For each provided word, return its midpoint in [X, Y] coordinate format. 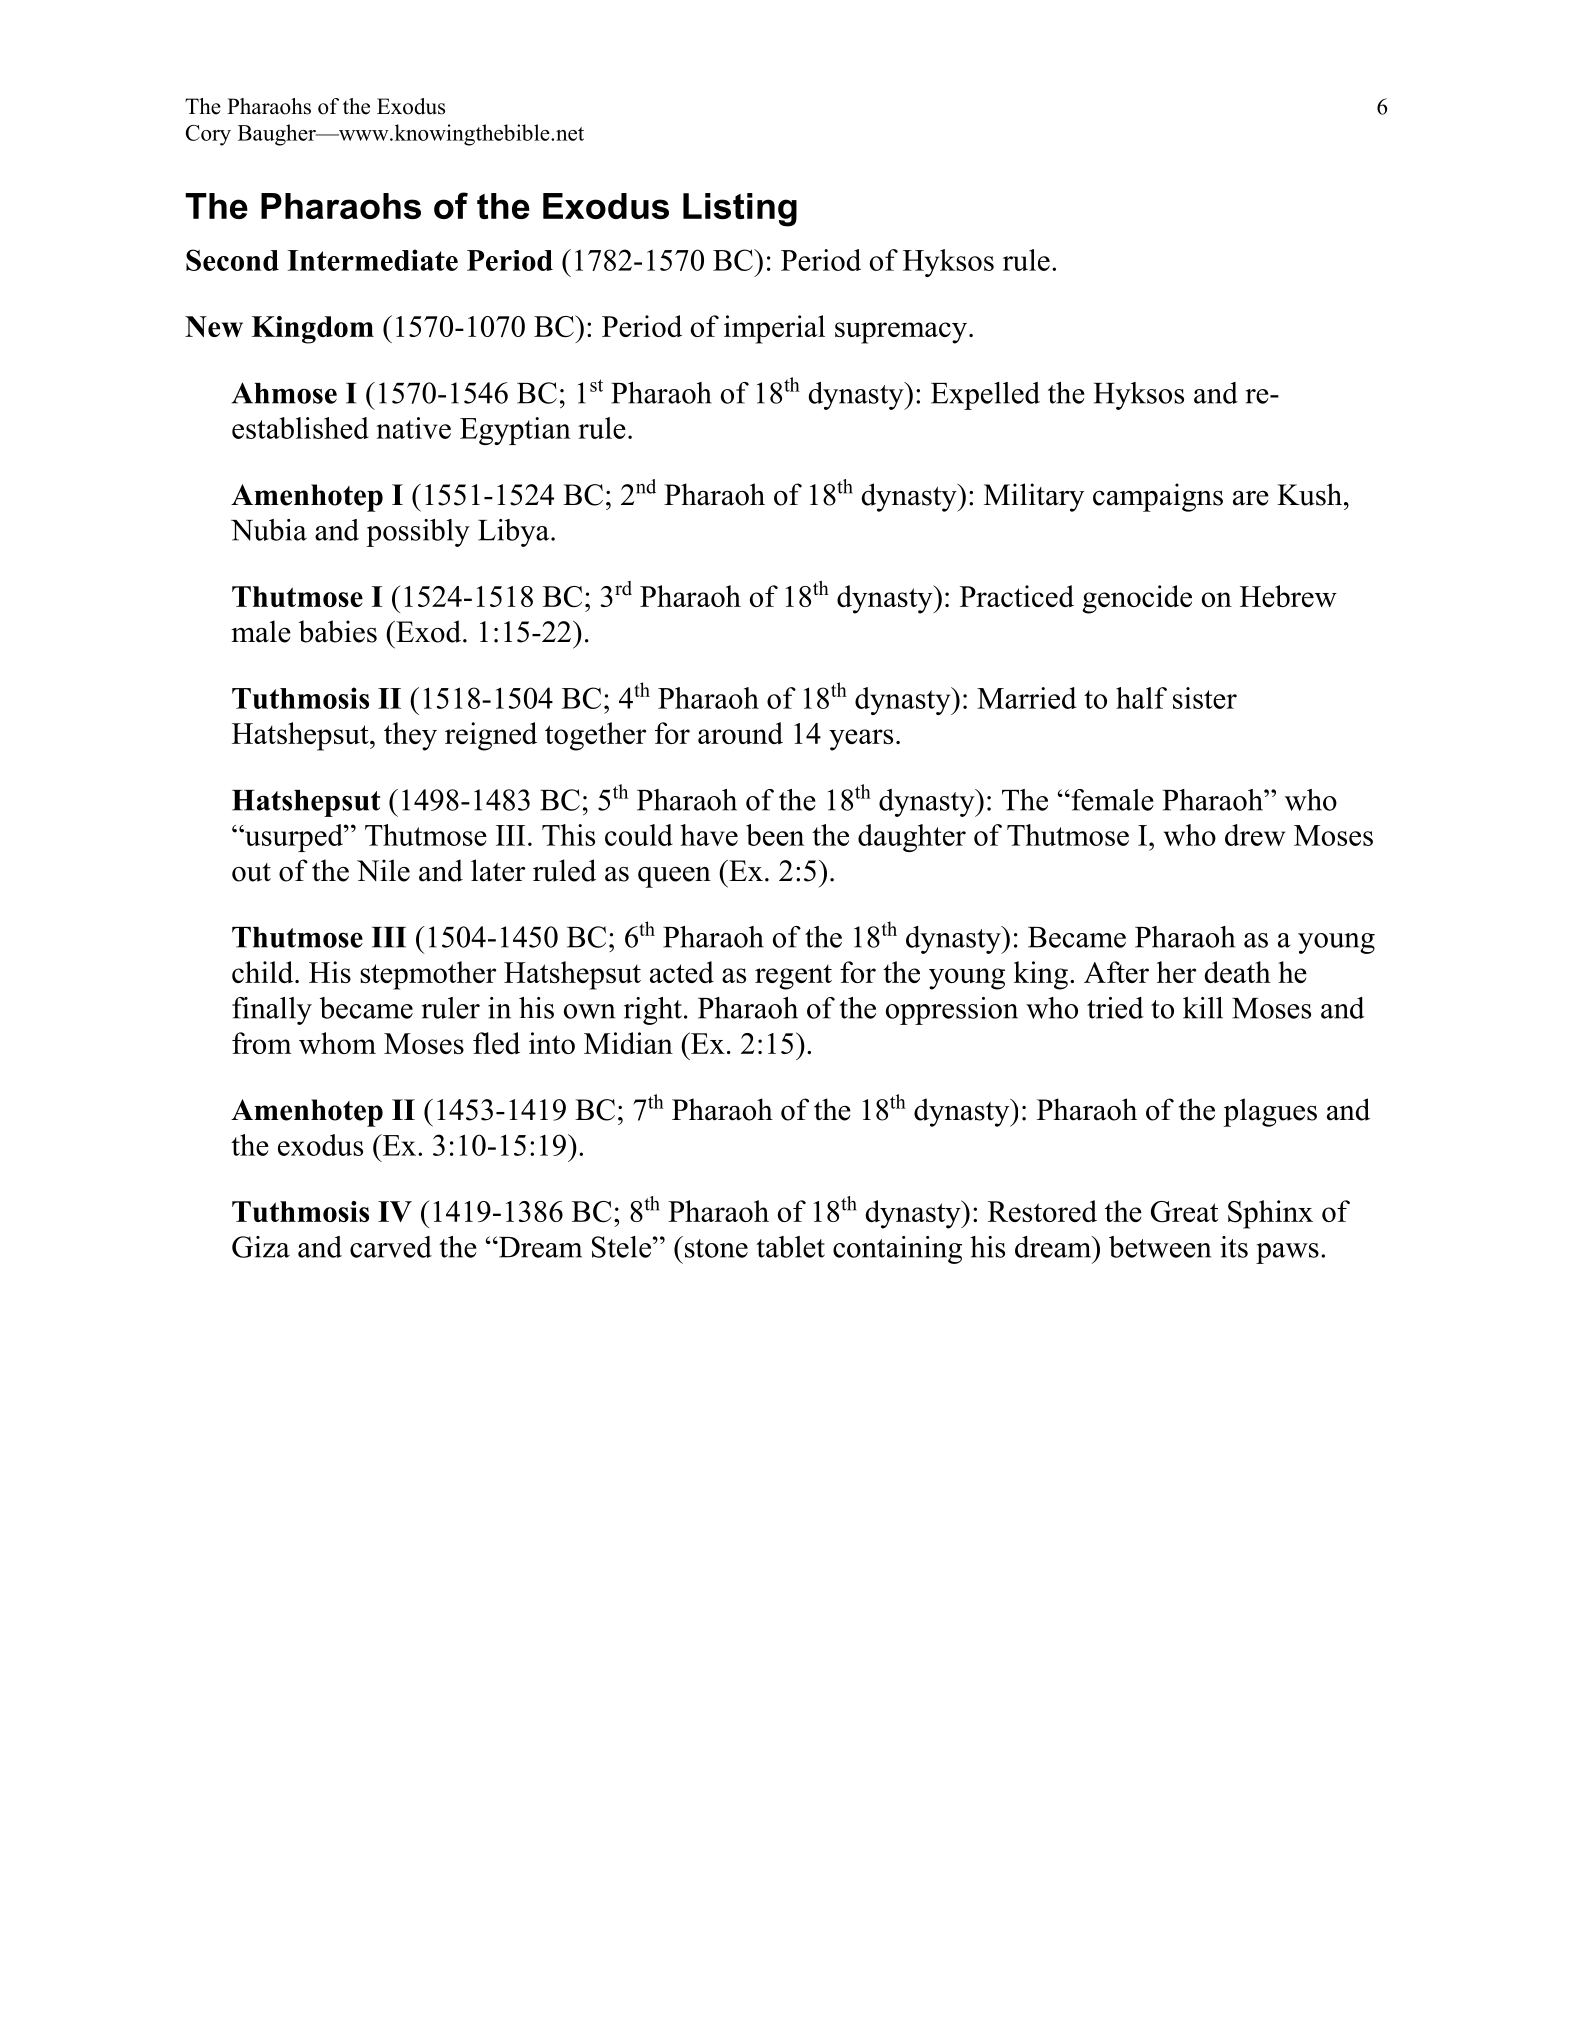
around [740, 733]
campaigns [1158, 497]
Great [1184, 1212]
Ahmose [284, 393]
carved [391, 1247]
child [264, 972]
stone [716, 1248]
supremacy [902, 333]
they [410, 736]
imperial [774, 329]
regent [793, 977]
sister [1205, 698]
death [1237, 972]
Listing [740, 210]
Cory [208, 135]
